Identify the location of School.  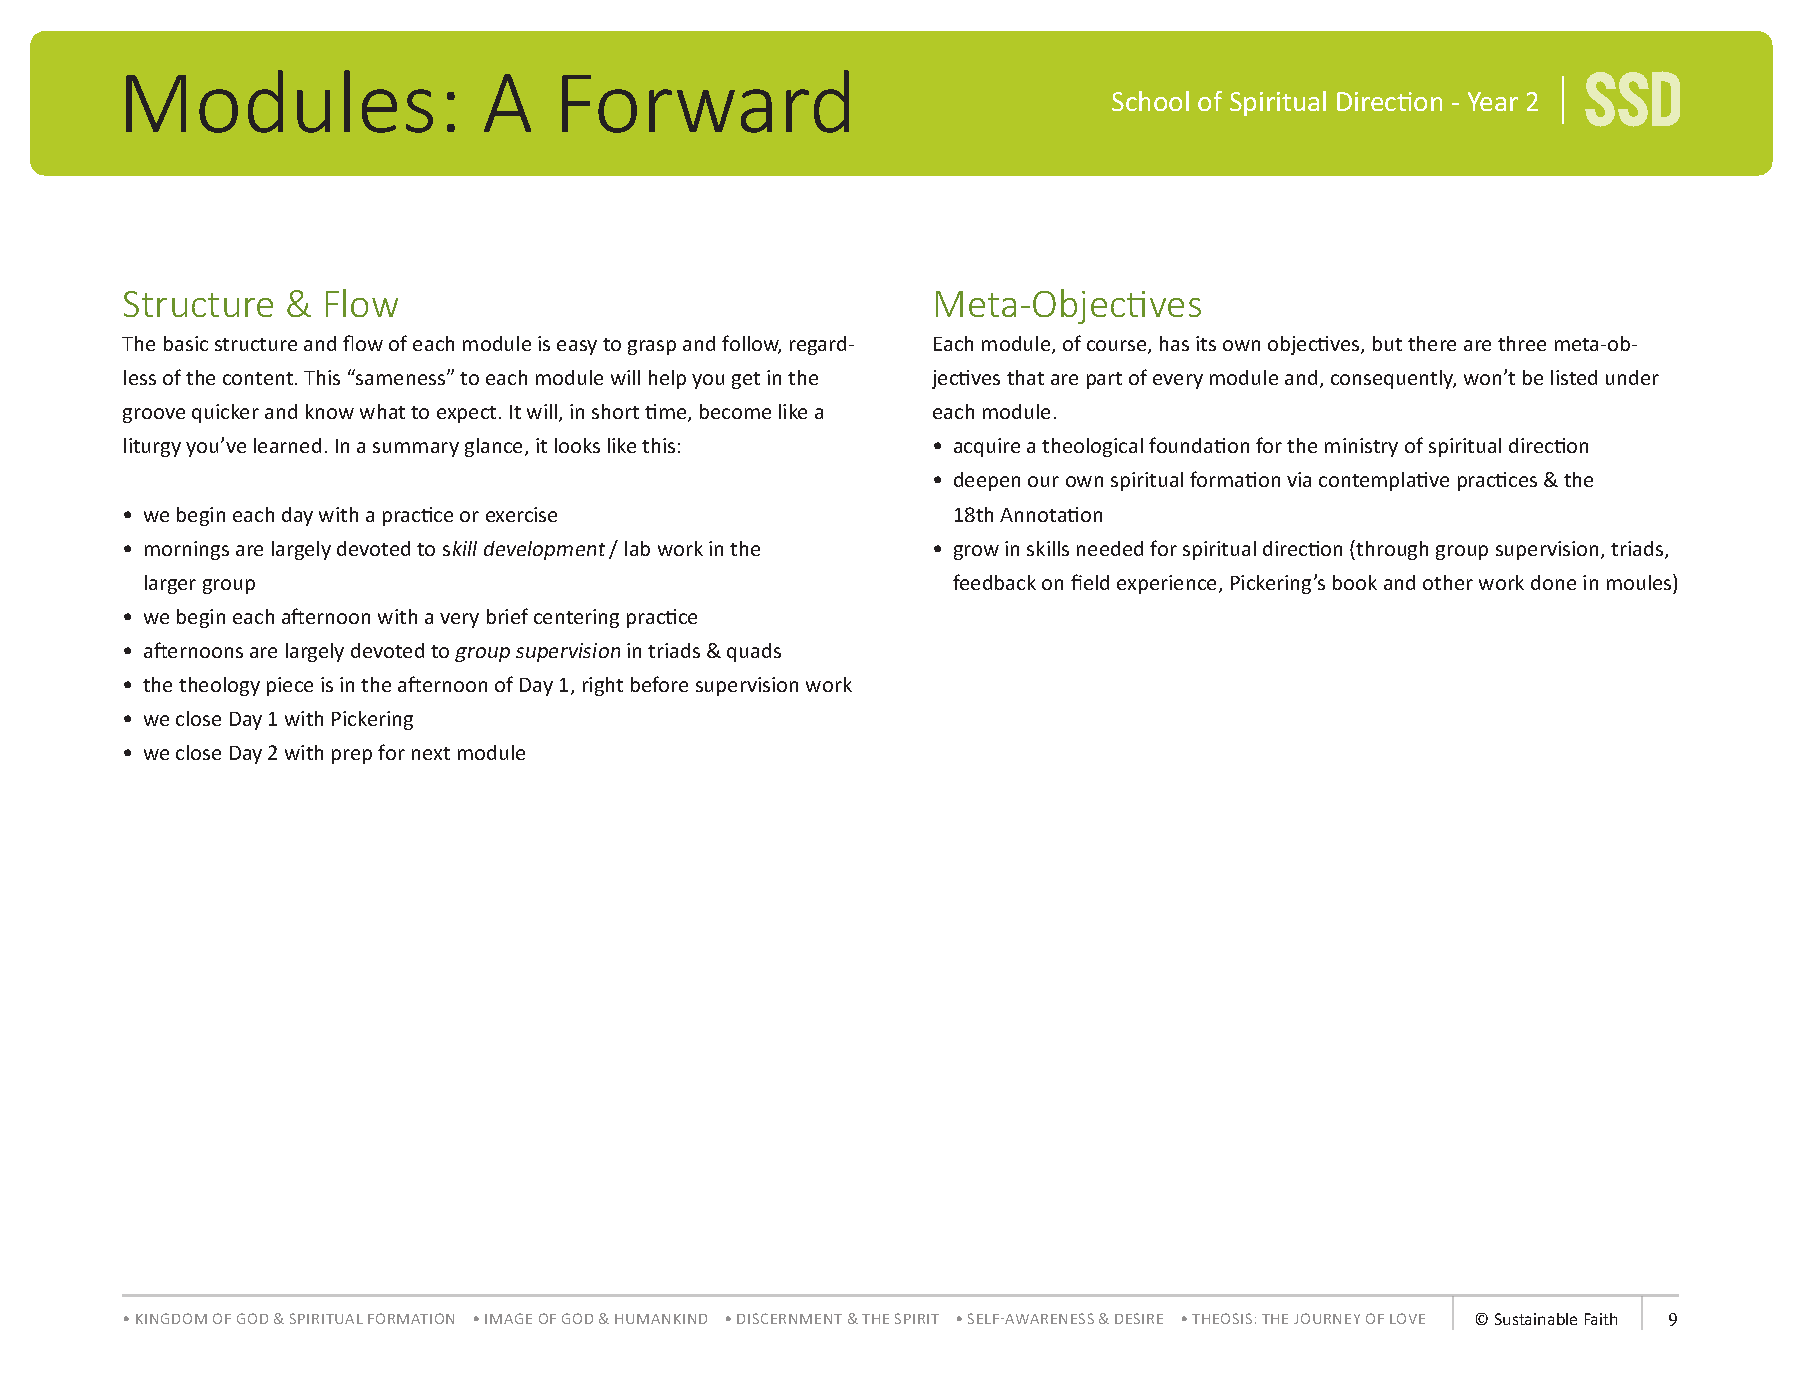
(1150, 101).
